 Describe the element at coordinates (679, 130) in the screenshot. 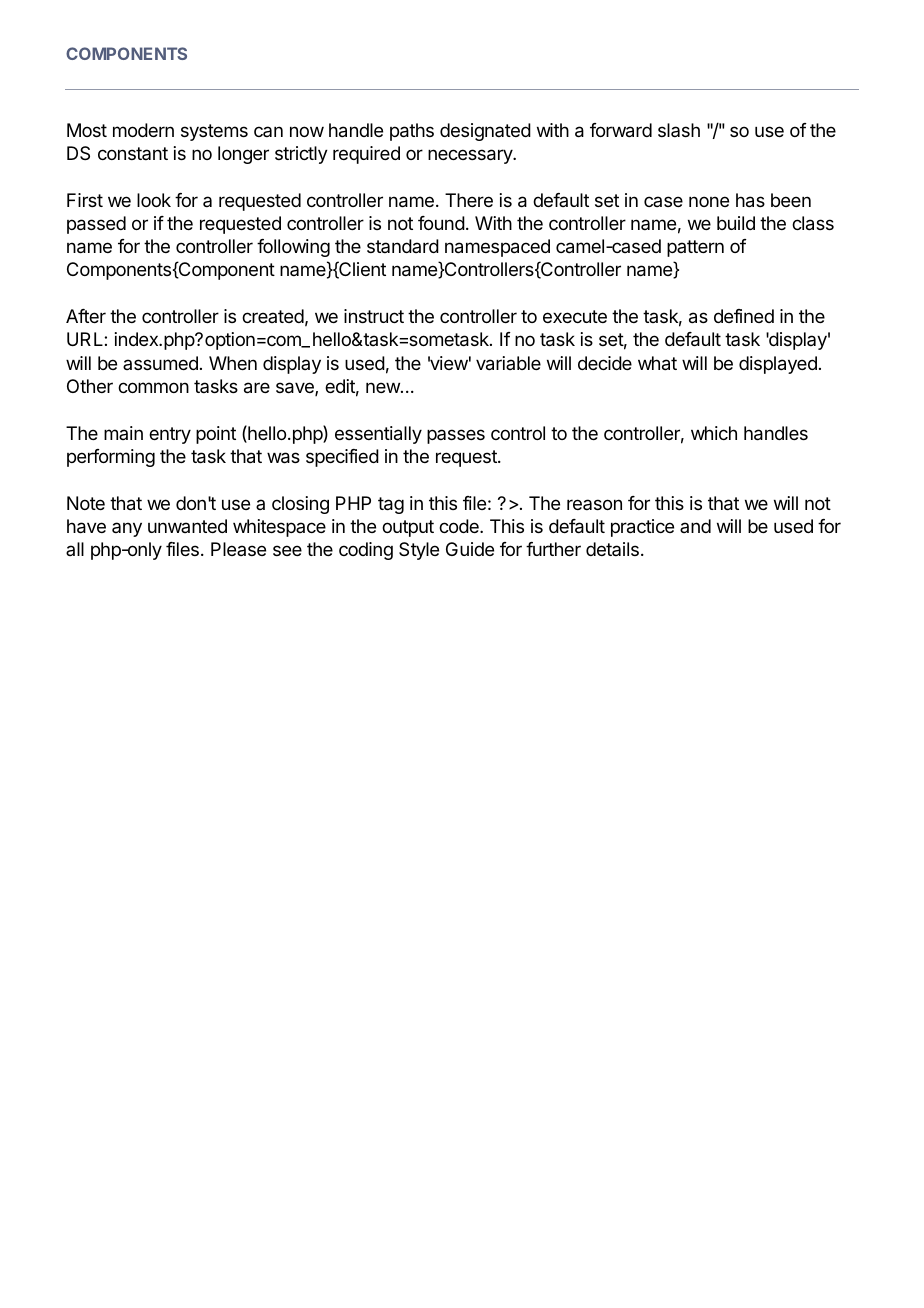

I see `slash` at that location.
